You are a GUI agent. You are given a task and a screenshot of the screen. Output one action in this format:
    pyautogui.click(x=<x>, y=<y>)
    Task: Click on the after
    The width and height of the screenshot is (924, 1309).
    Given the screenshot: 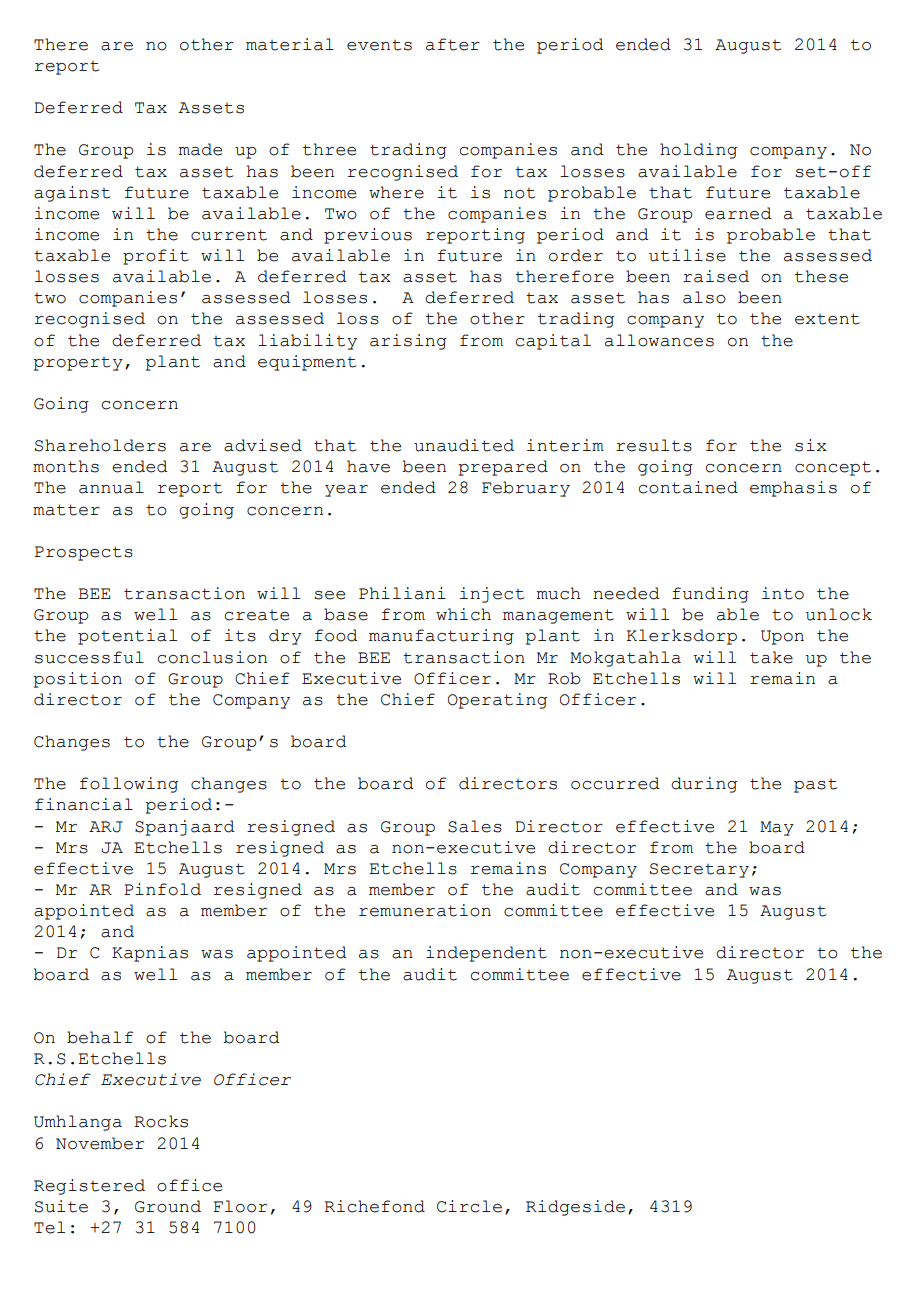 What is the action you would take?
    pyautogui.click(x=453, y=44)
